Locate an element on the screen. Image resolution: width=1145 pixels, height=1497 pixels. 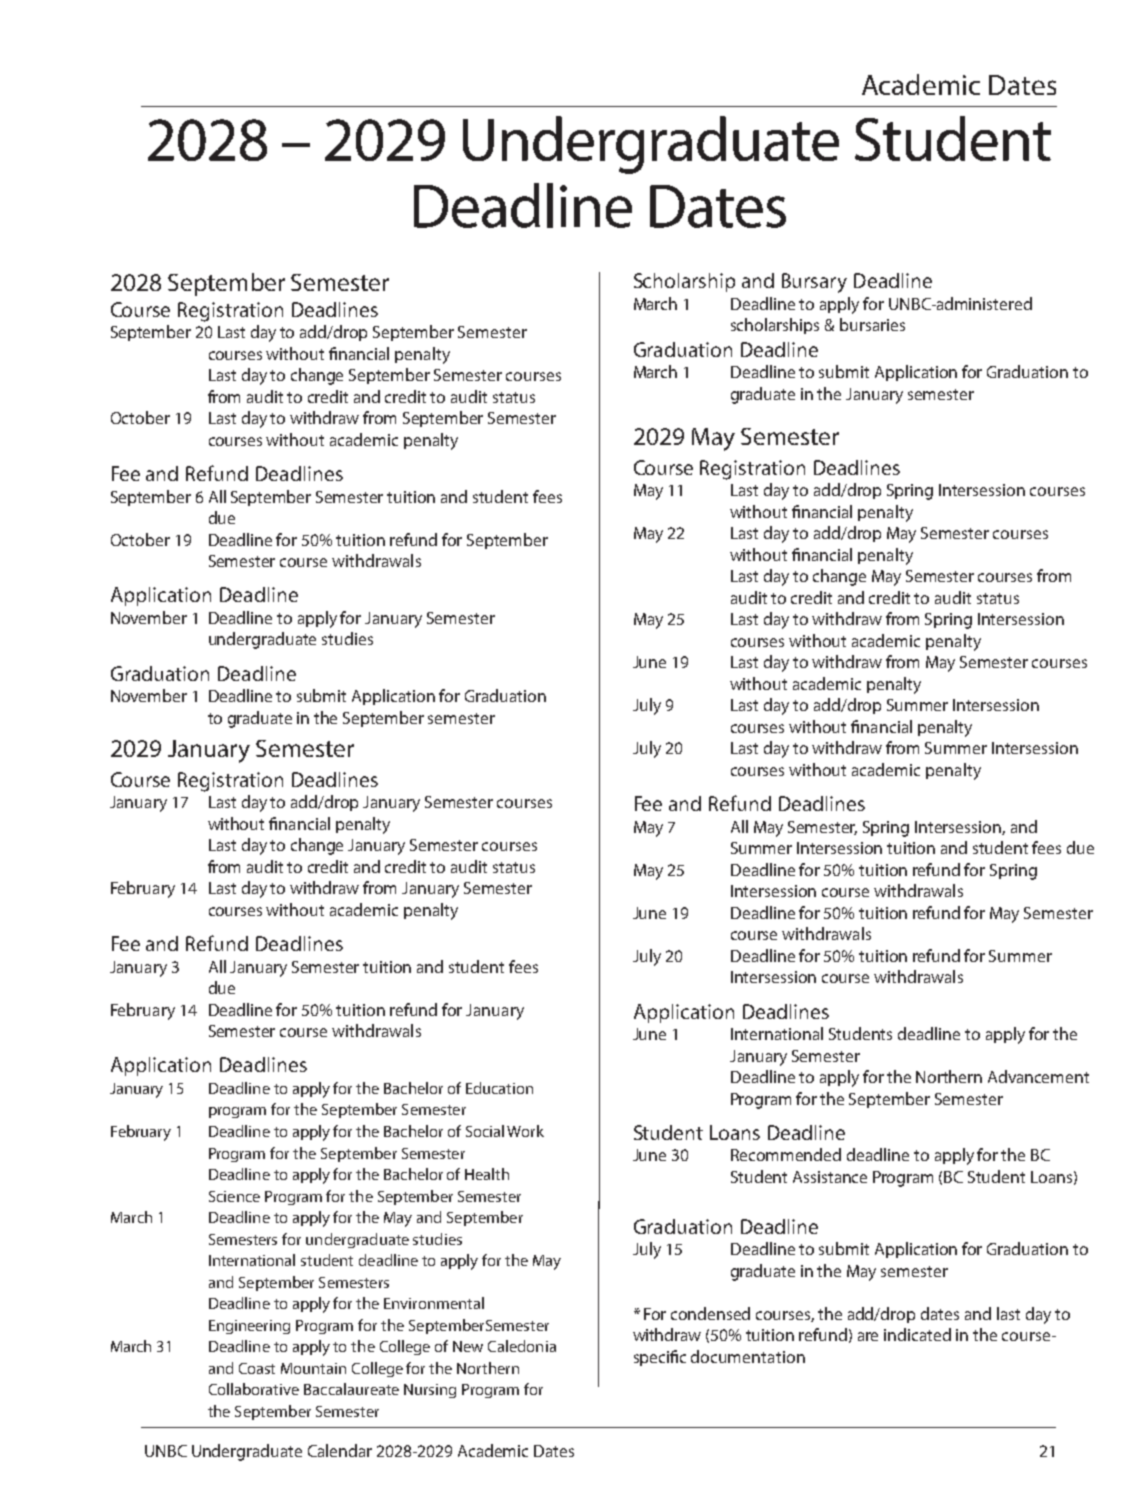
Mountain is located at coordinates (313, 1368).
